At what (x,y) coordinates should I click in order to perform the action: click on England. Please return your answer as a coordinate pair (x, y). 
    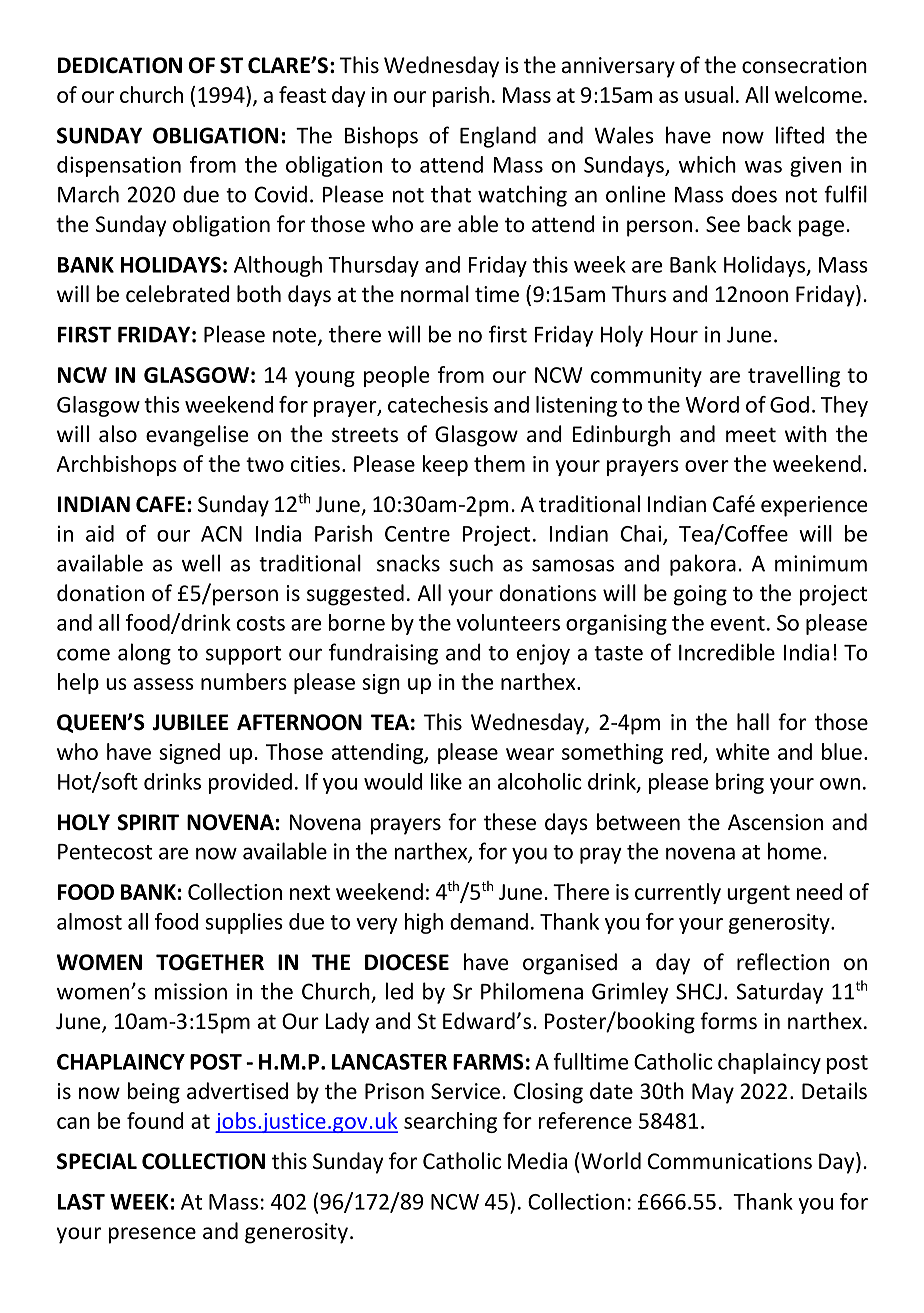
    Looking at the image, I should click on (498, 137).
